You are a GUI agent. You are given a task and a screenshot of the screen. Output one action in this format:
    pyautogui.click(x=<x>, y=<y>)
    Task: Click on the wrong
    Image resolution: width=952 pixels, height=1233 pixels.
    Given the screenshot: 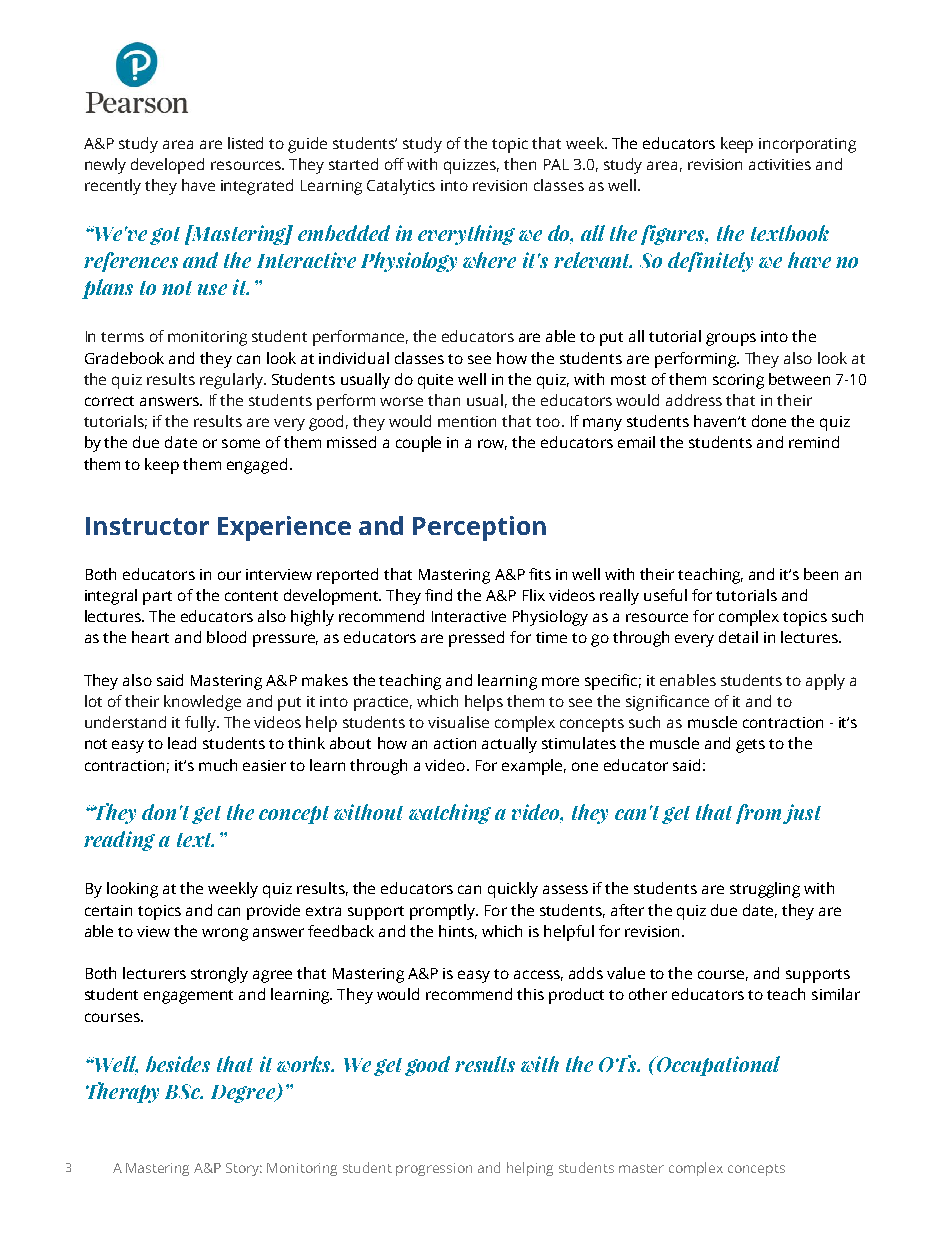 What is the action you would take?
    pyautogui.click(x=225, y=934)
